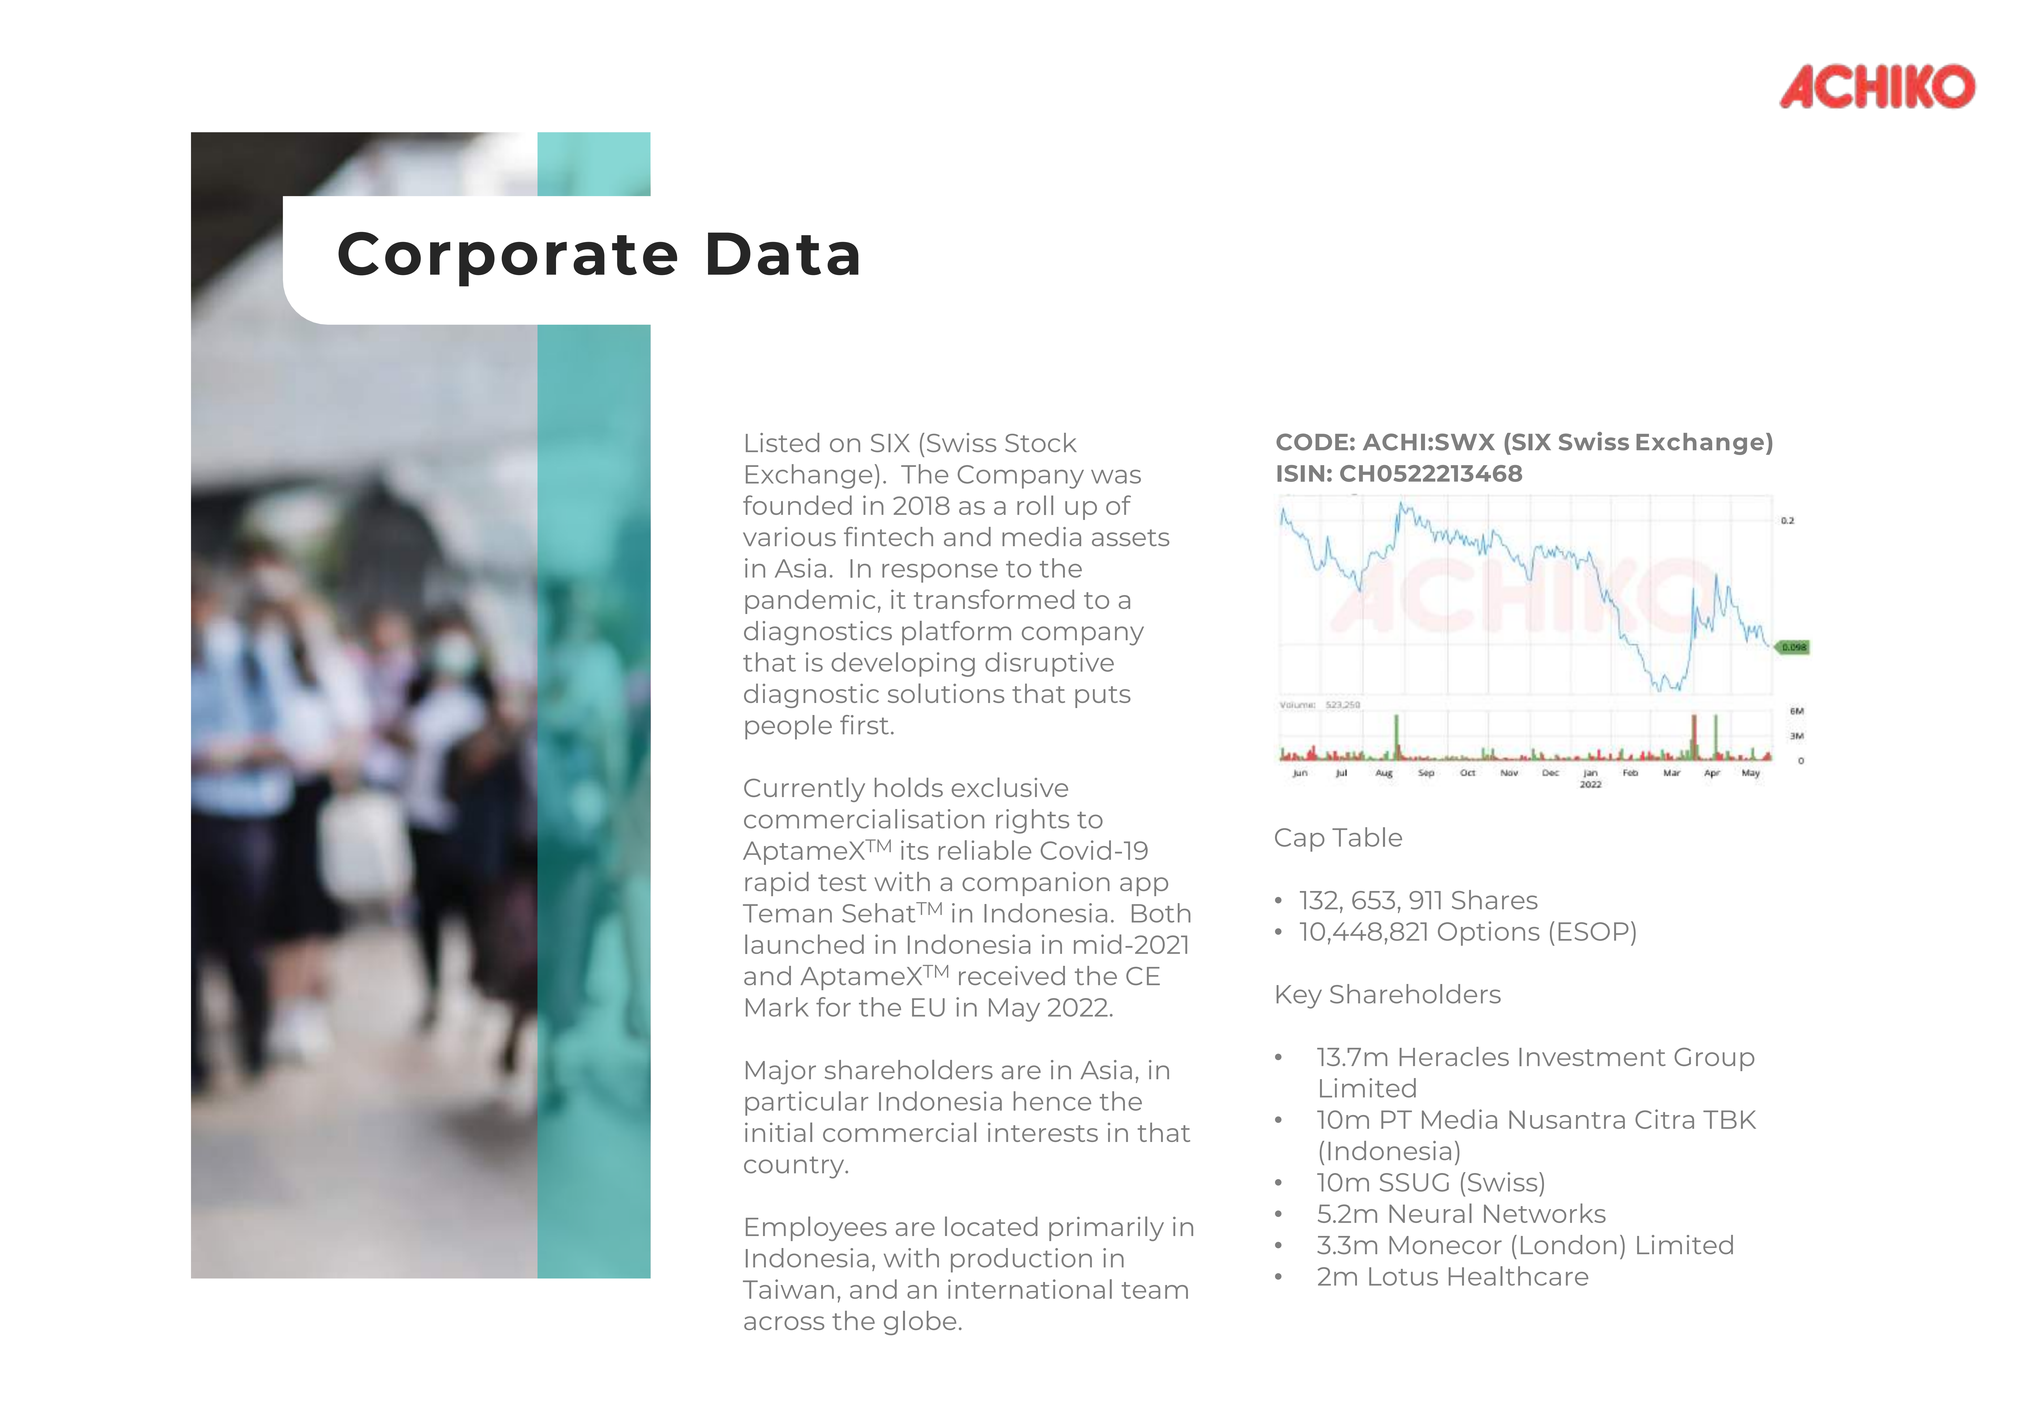 This image has height=1411, width=2038. I want to click on Taiwan, so click(788, 1289).
